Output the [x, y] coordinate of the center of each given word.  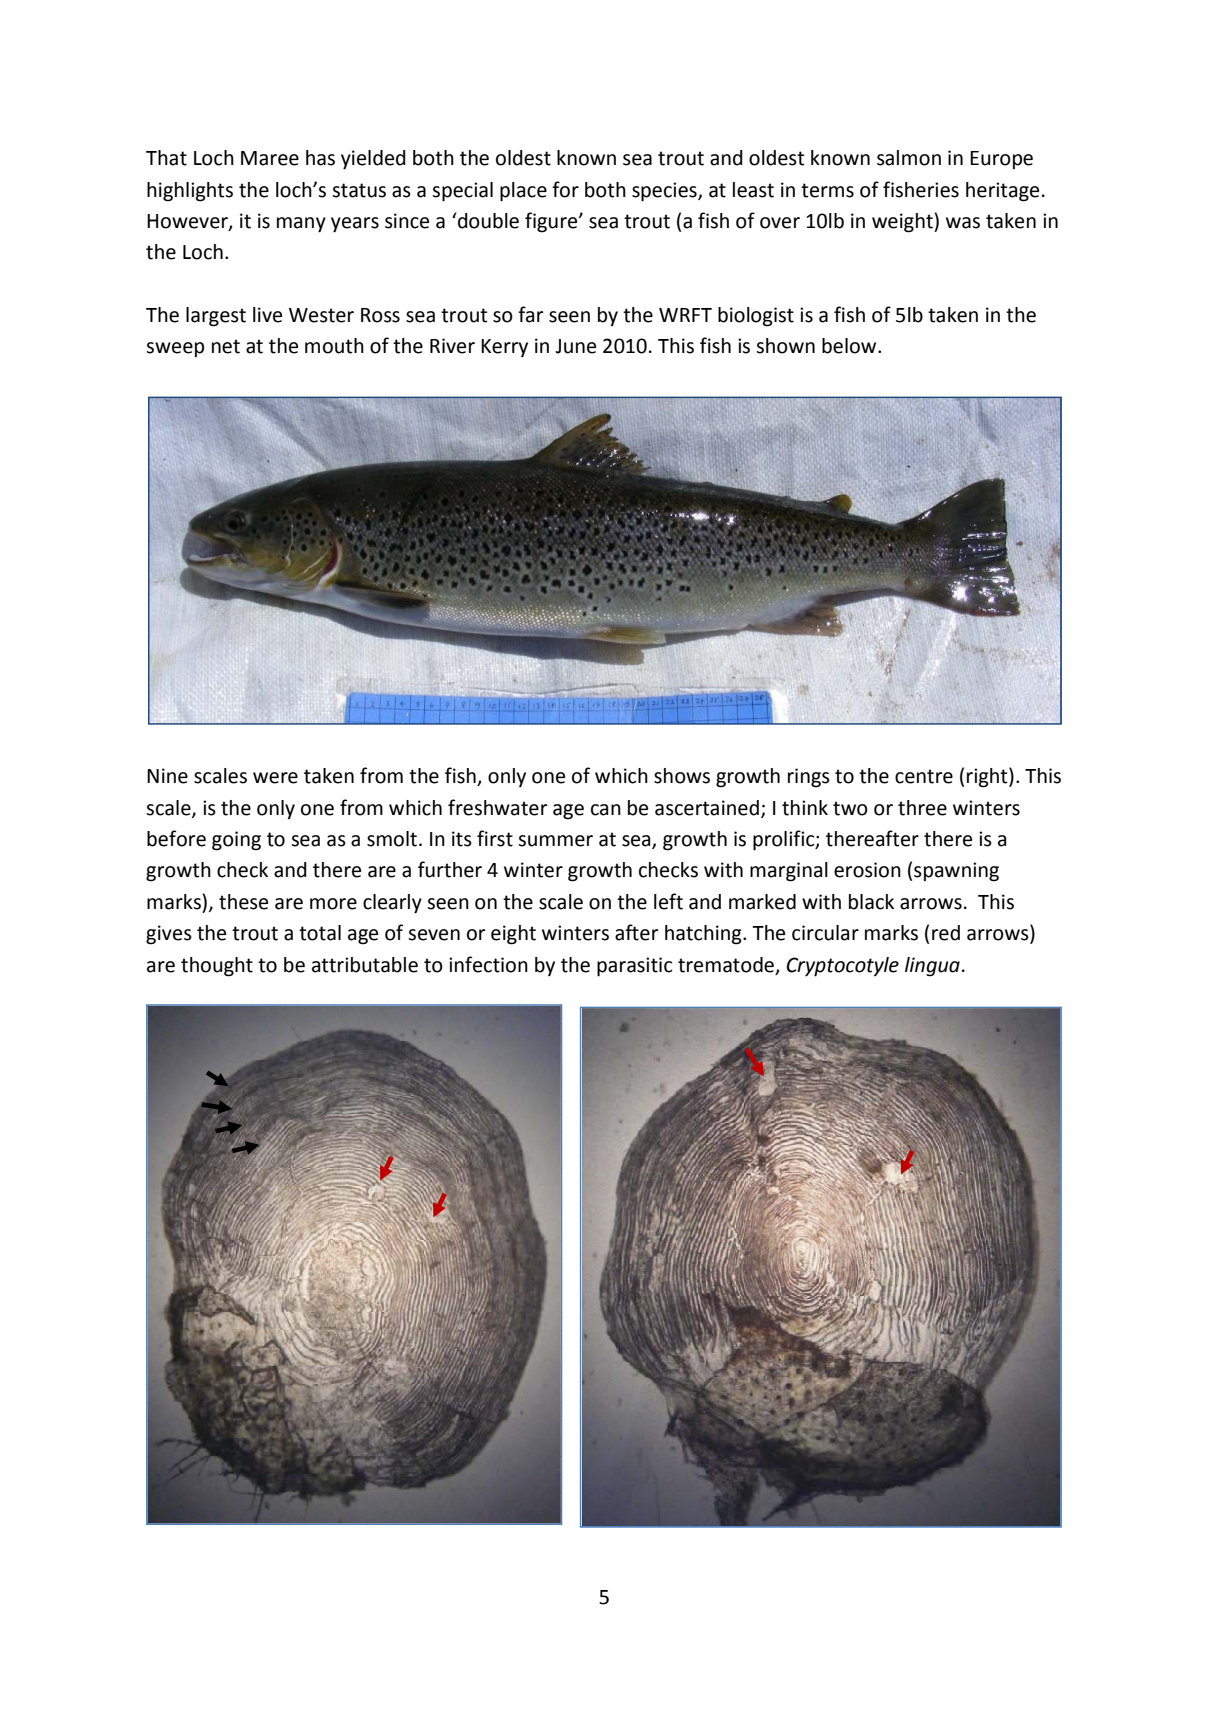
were [275, 778]
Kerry [504, 348]
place [523, 192]
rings [809, 778]
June [575, 346]
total [320, 933]
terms [827, 190]
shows [682, 776]
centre [924, 776]
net [226, 346]
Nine [167, 776]
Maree [270, 158]
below [850, 346]
